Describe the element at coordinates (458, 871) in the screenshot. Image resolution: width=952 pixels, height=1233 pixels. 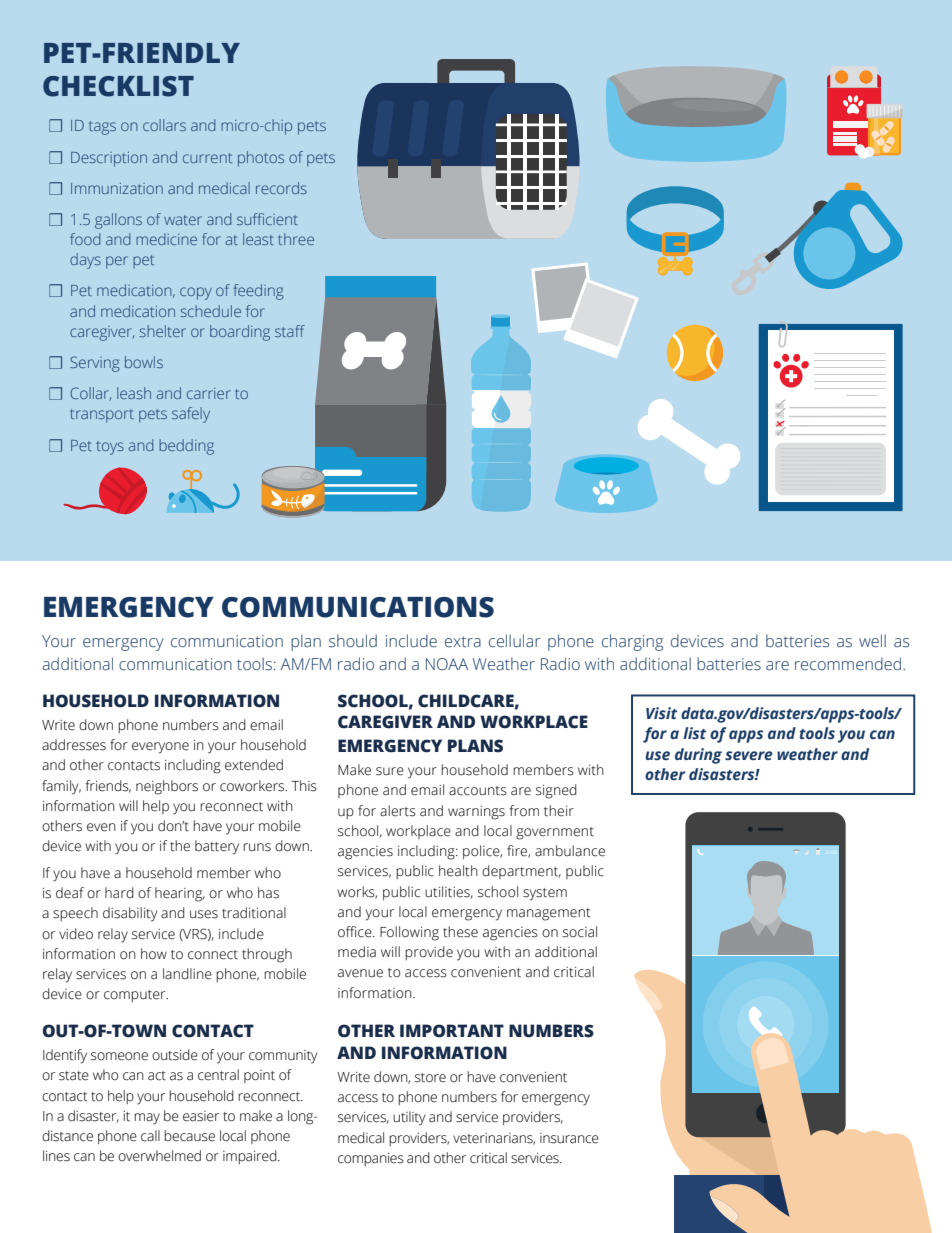
I see `health` at that location.
